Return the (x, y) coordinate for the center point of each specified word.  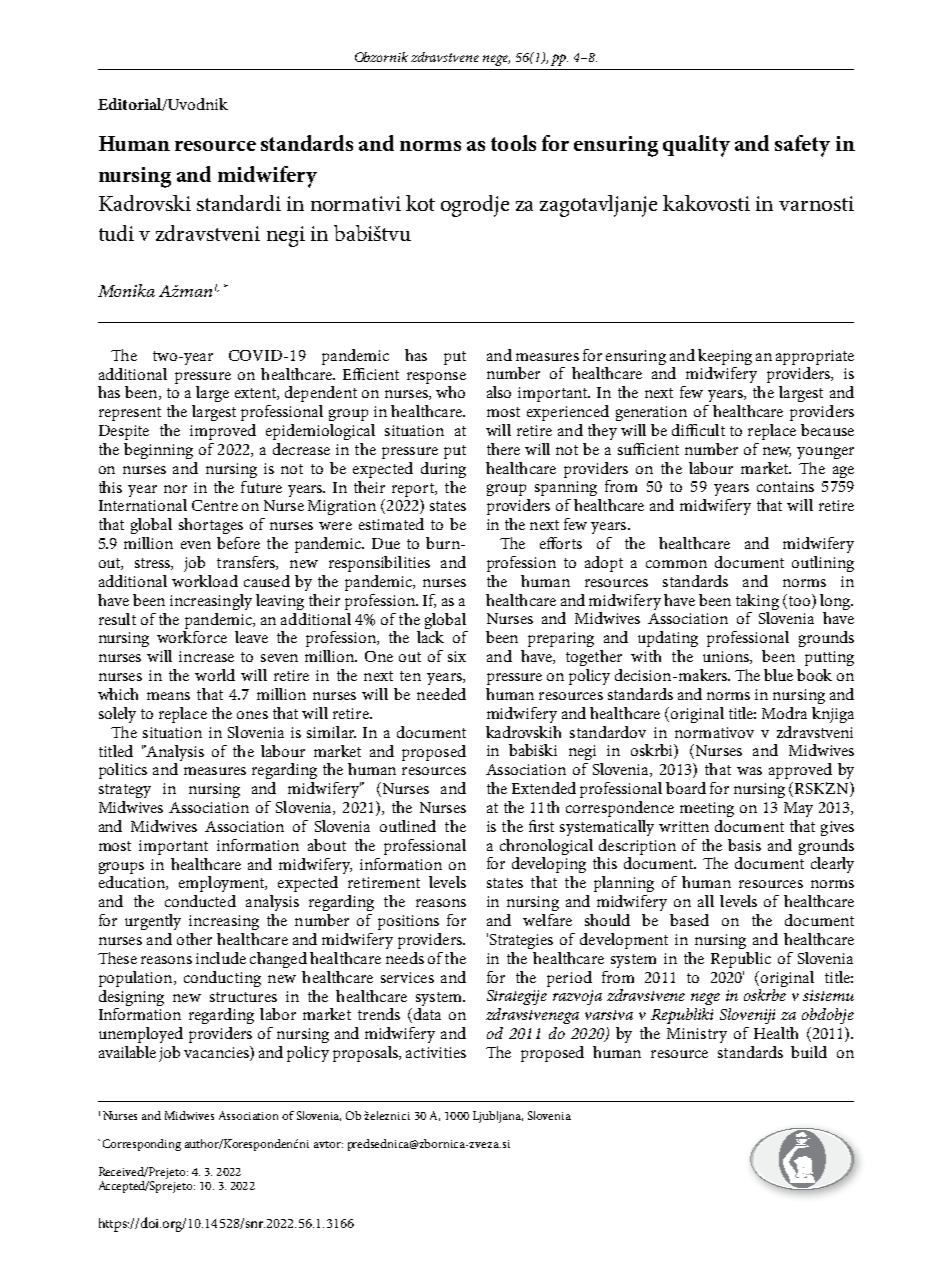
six (457, 656)
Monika (126, 290)
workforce (192, 637)
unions (727, 657)
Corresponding (142, 1145)
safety (802, 146)
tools (513, 143)
